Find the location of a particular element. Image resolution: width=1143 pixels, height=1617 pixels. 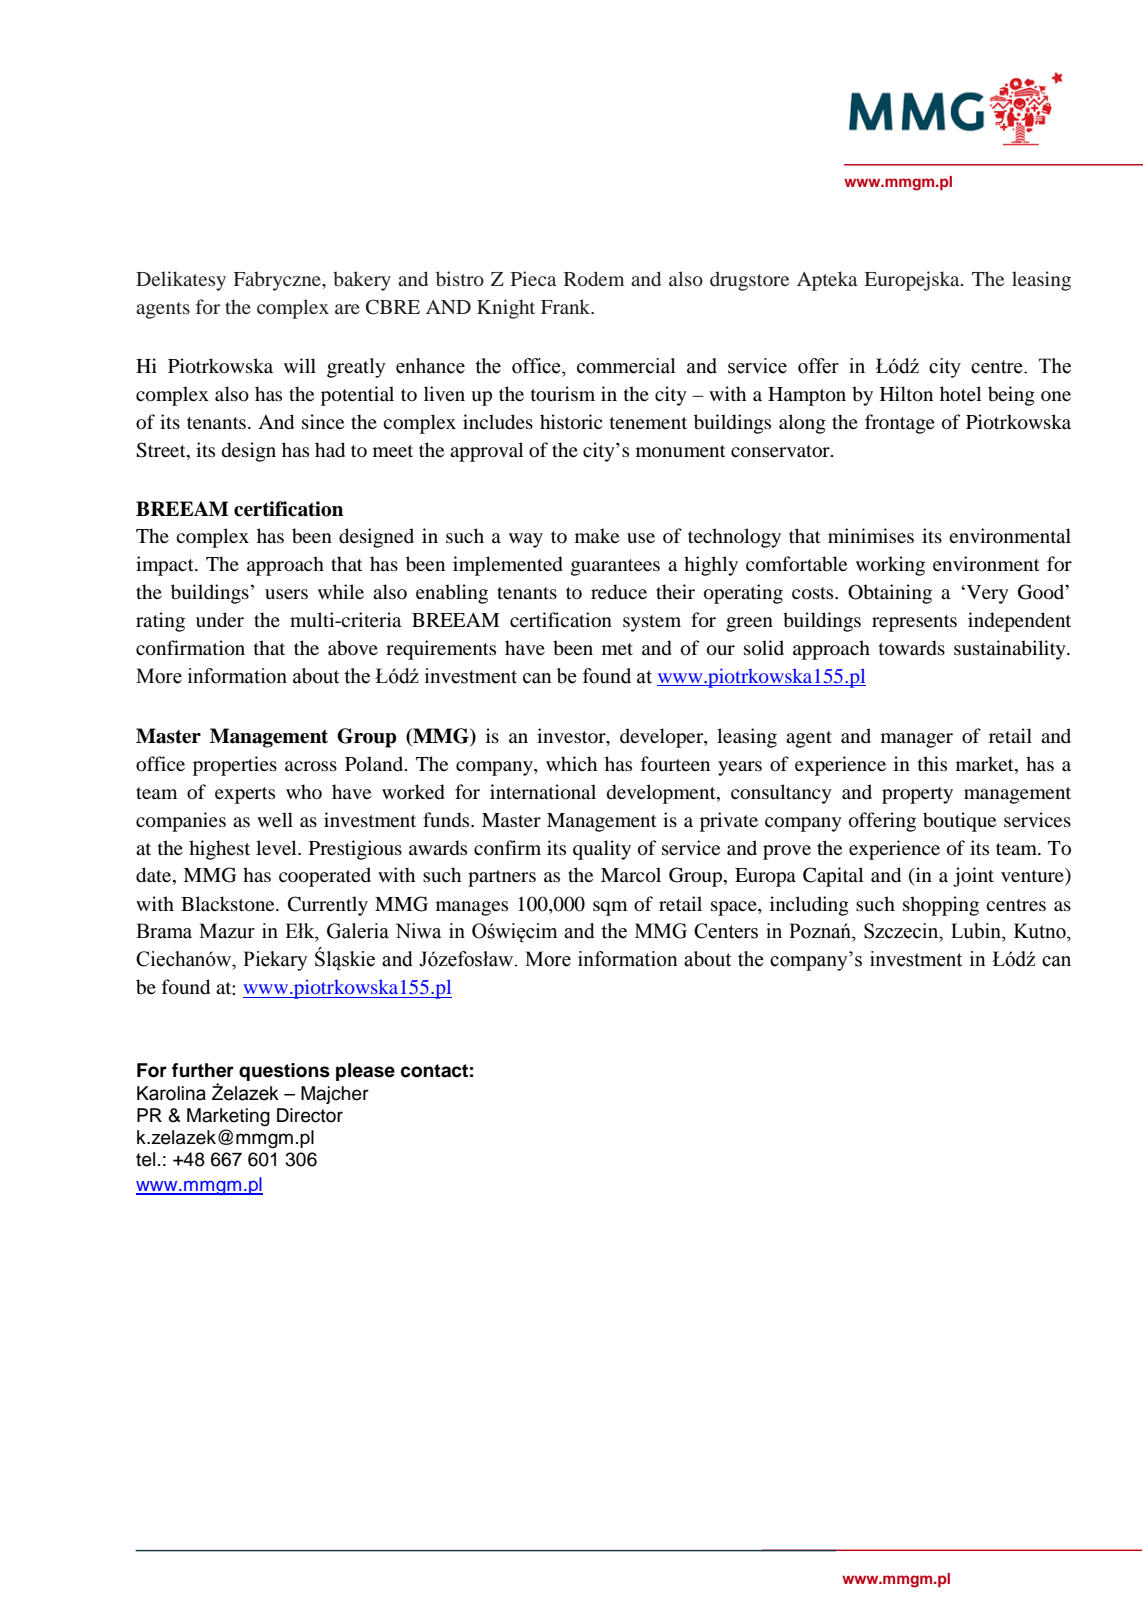

please is located at coordinates (365, 1072).
